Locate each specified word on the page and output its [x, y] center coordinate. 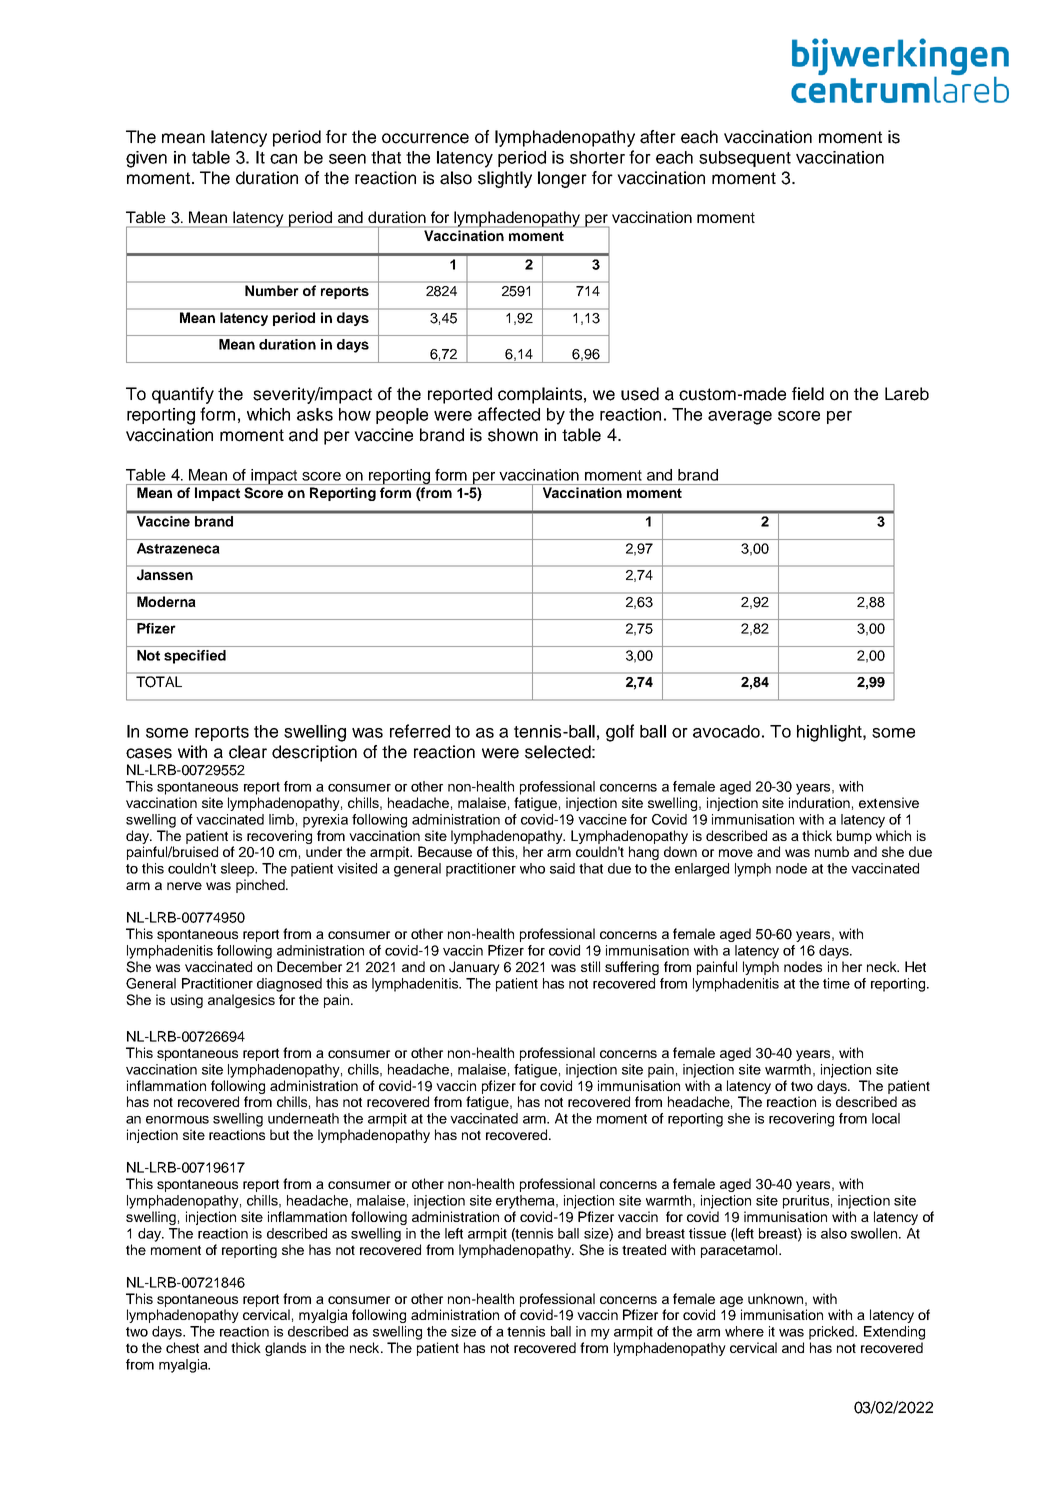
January [474, 968]
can [283, 159]
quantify [183, 395]
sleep [239, 870]
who [532, 868]
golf [620, 733]
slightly [505, 179]
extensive [889, 802]
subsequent [745, 159]
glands [285, 1349]
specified [195, 657]
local [886, 1118]
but [279, 1134]
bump [854, 837]
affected [509, 414]
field [808, 394]
